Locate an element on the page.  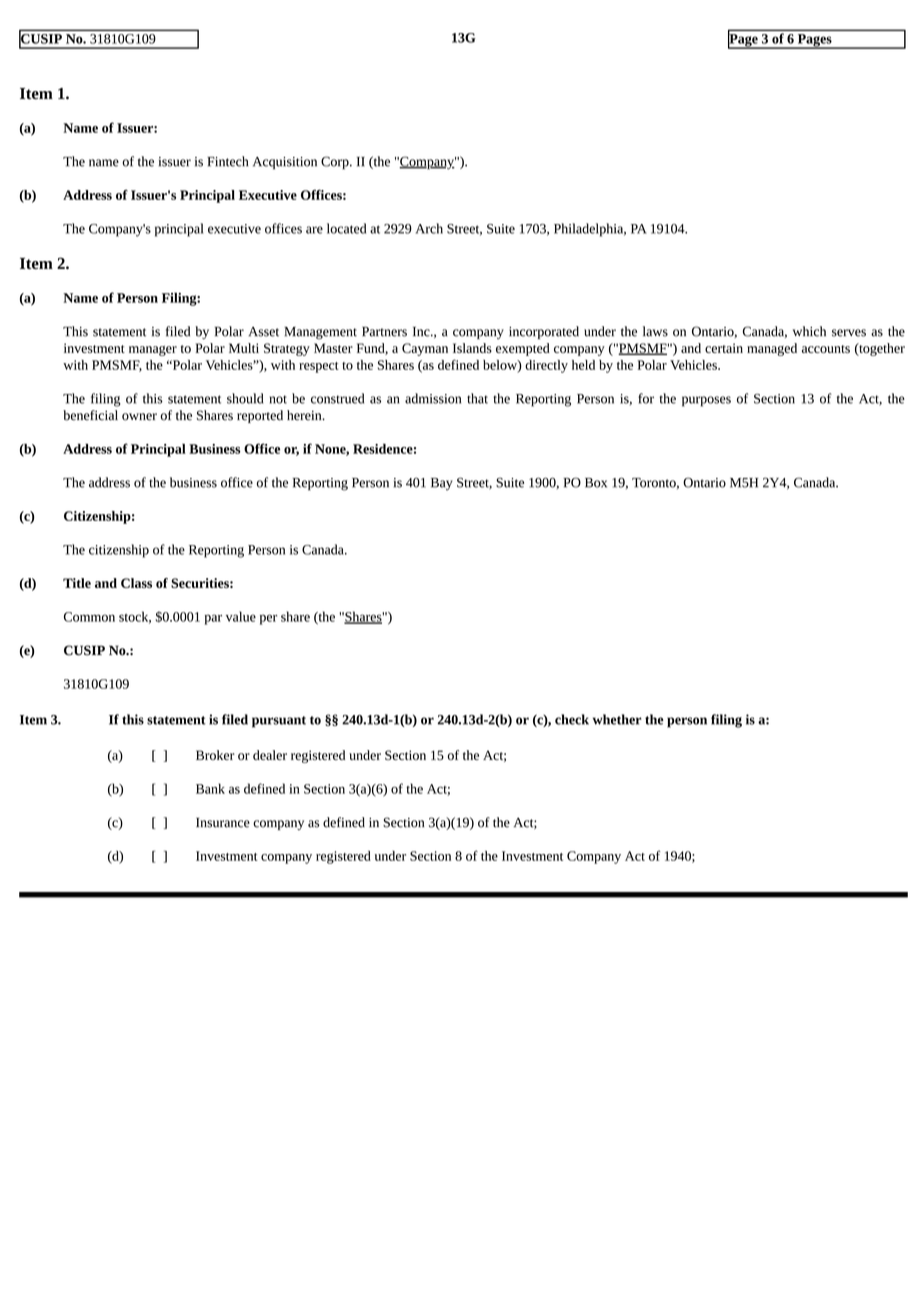
Bank is located at coordinates (210, 788).
